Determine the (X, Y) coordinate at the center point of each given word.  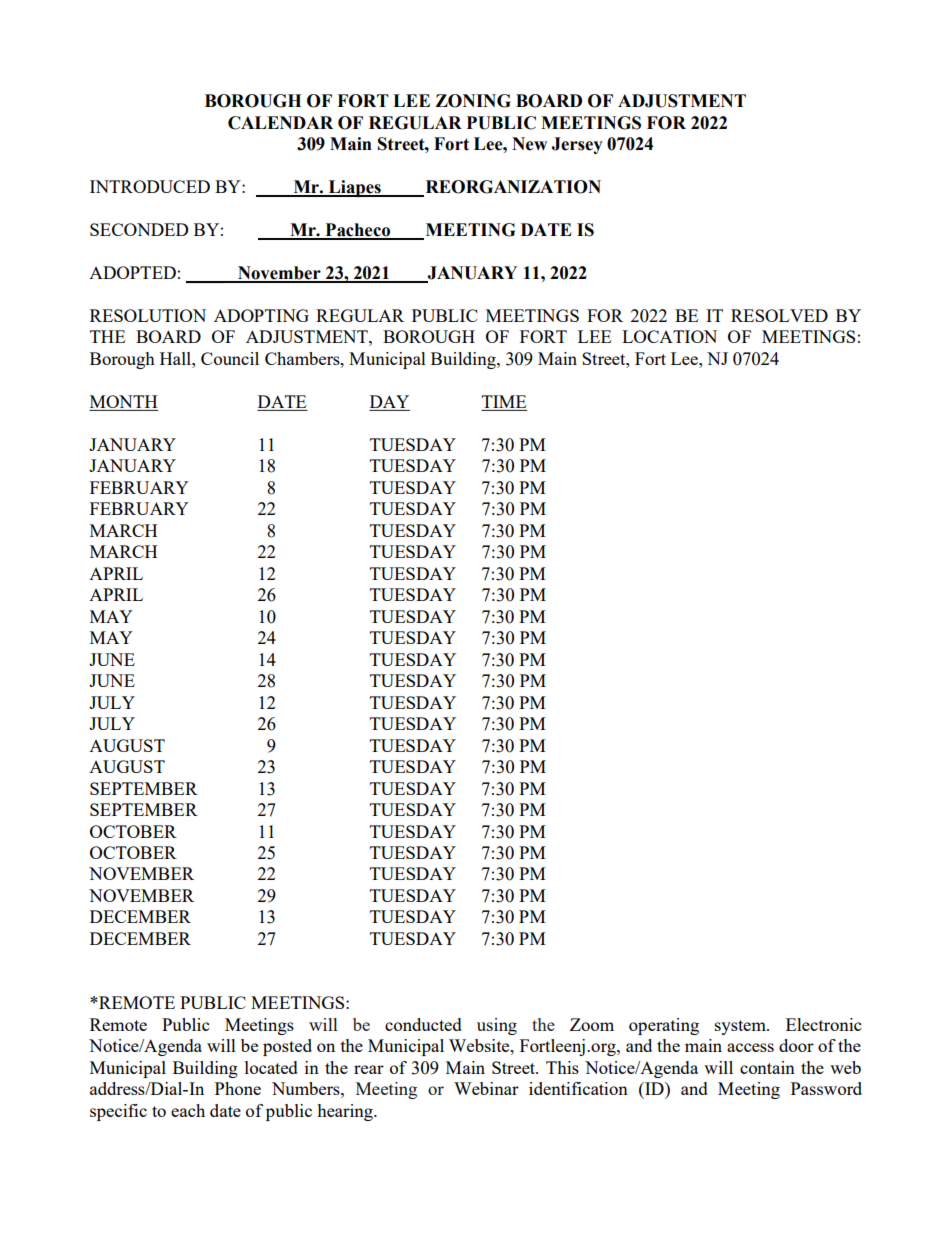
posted (287, 1047)
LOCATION (669, 336)
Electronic (823, 1024)
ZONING (473, 101)
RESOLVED (779, 315)
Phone (238, 1088)
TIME (504, 401)
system (741, 1027)
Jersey (577, 145)
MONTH (123, 403)
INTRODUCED (150, 186)
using (497, 1026)
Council (230, 358)
